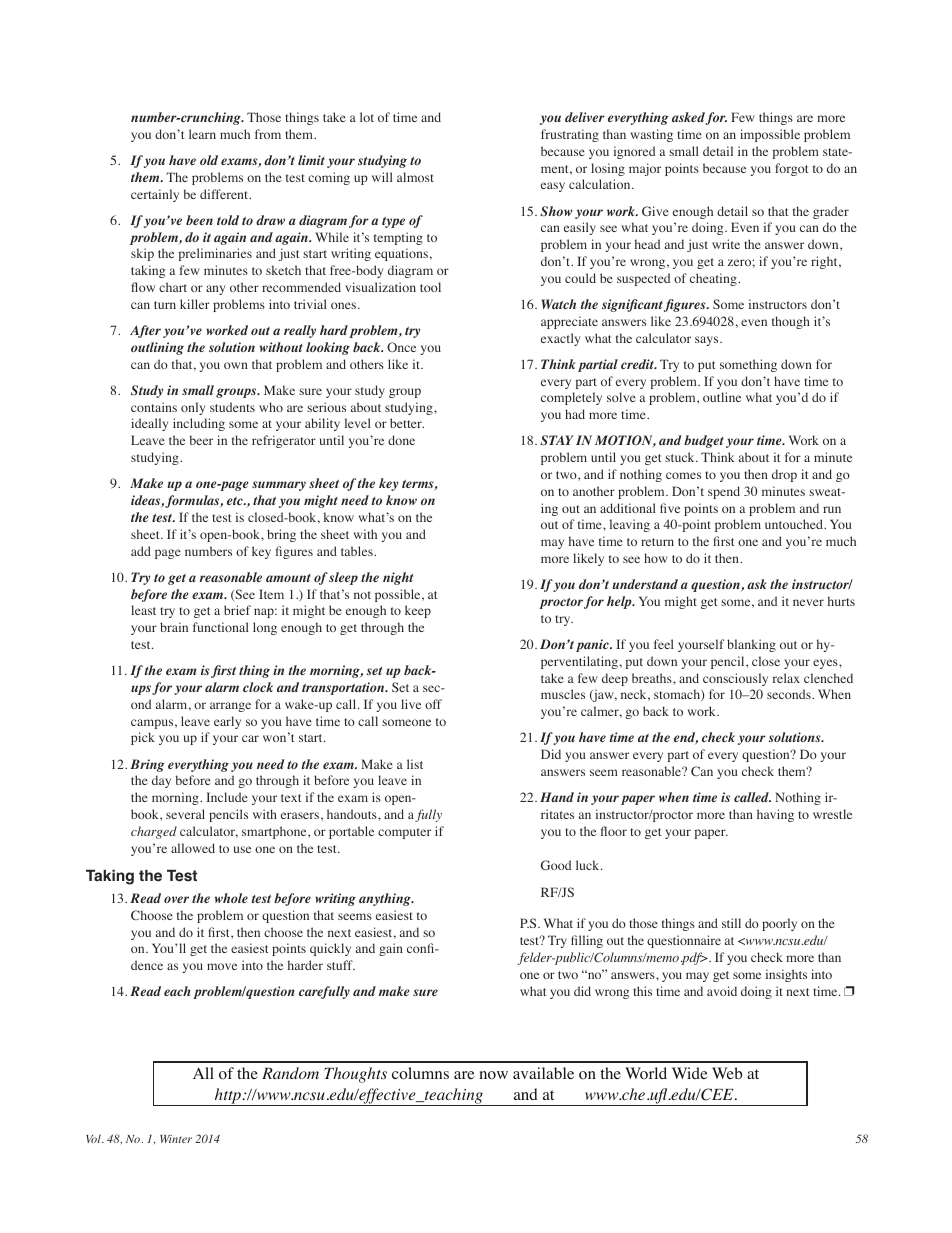  What do you see at coordinates (784, 475) in the screenshot?
I see `drop` at bounding box center [784, 475].
